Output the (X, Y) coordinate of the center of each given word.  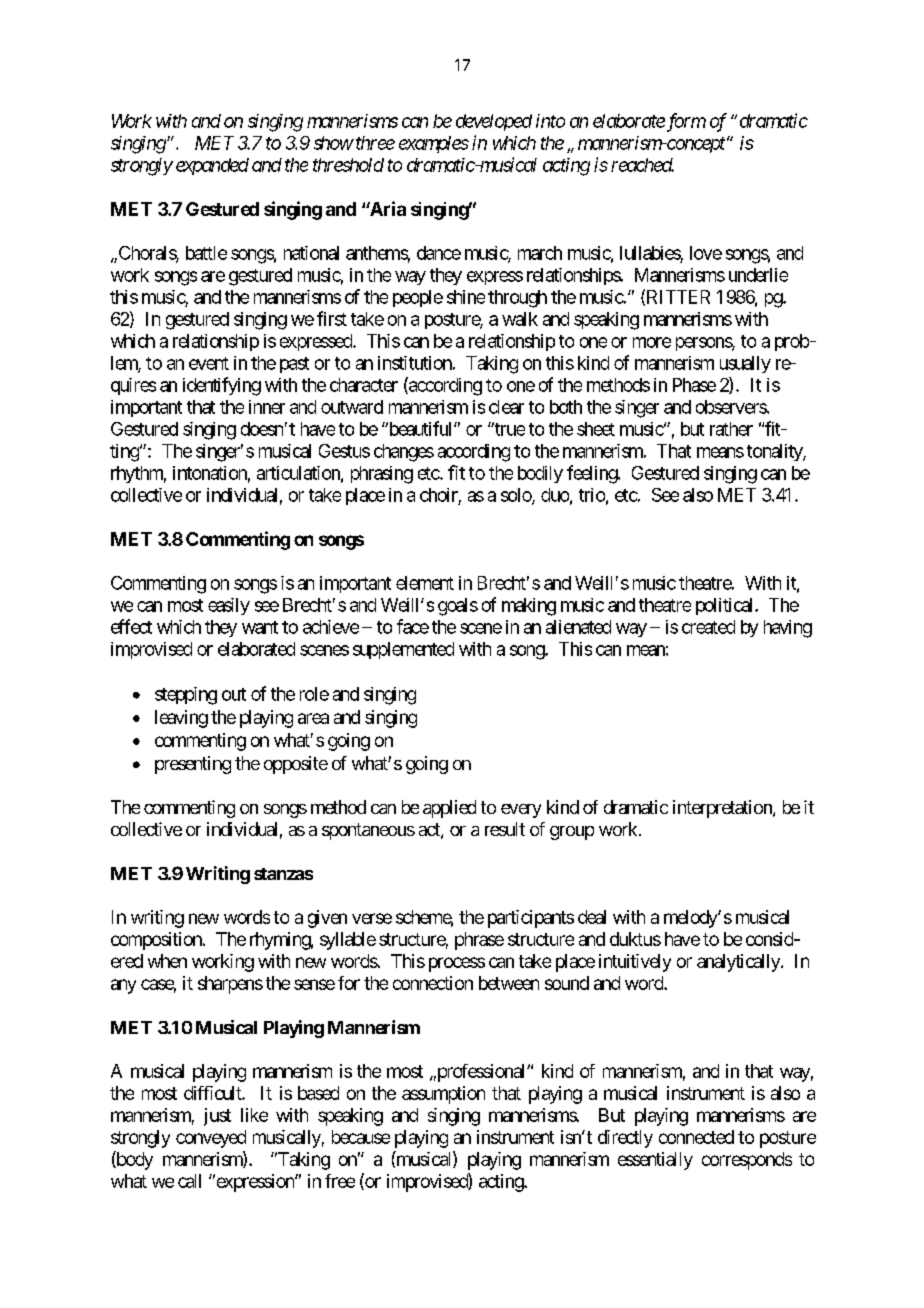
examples (434, 144)
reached (642, 165)
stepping (186, 696)
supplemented (403, 650)
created (708, 627)
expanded (212, 166)
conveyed (211, 1139)
